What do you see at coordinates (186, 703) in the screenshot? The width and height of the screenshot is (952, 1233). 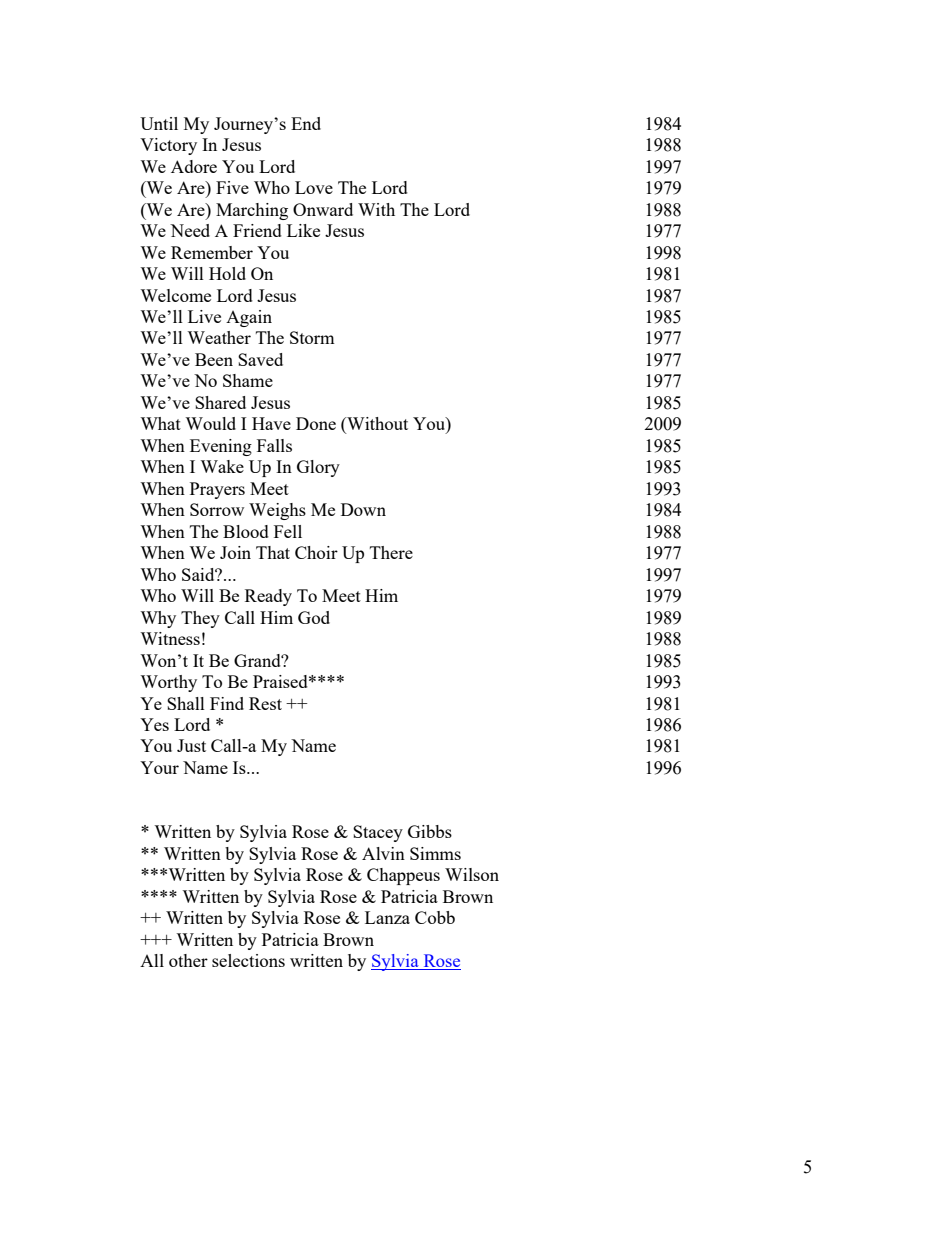 I see `Shall` at bounding box center [186, 703].
